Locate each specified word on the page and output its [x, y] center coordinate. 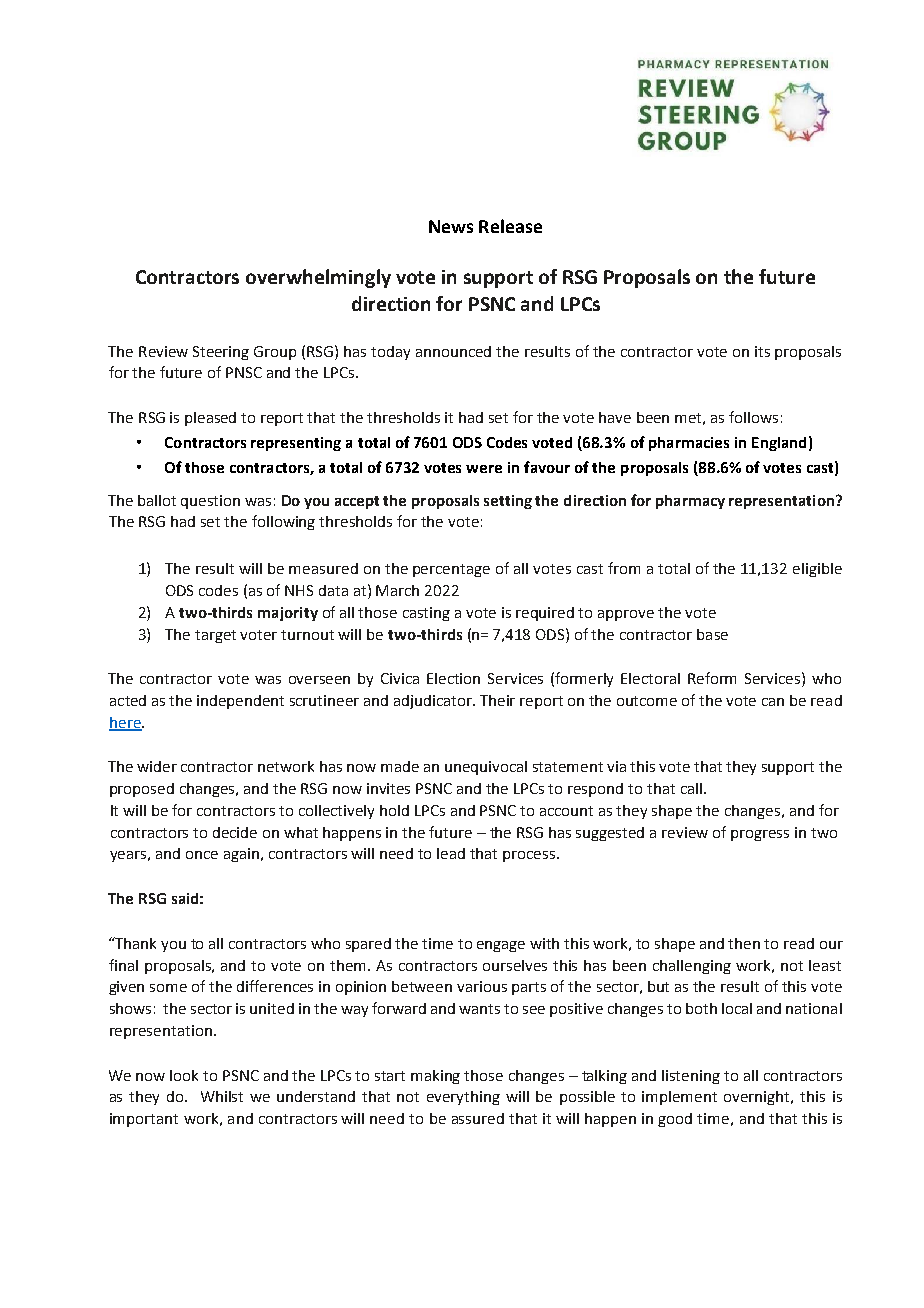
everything [463, 1098]
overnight [758, 1098]
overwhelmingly [318, 278]
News [451, 226]
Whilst [222, 1096]
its [762, 351]
